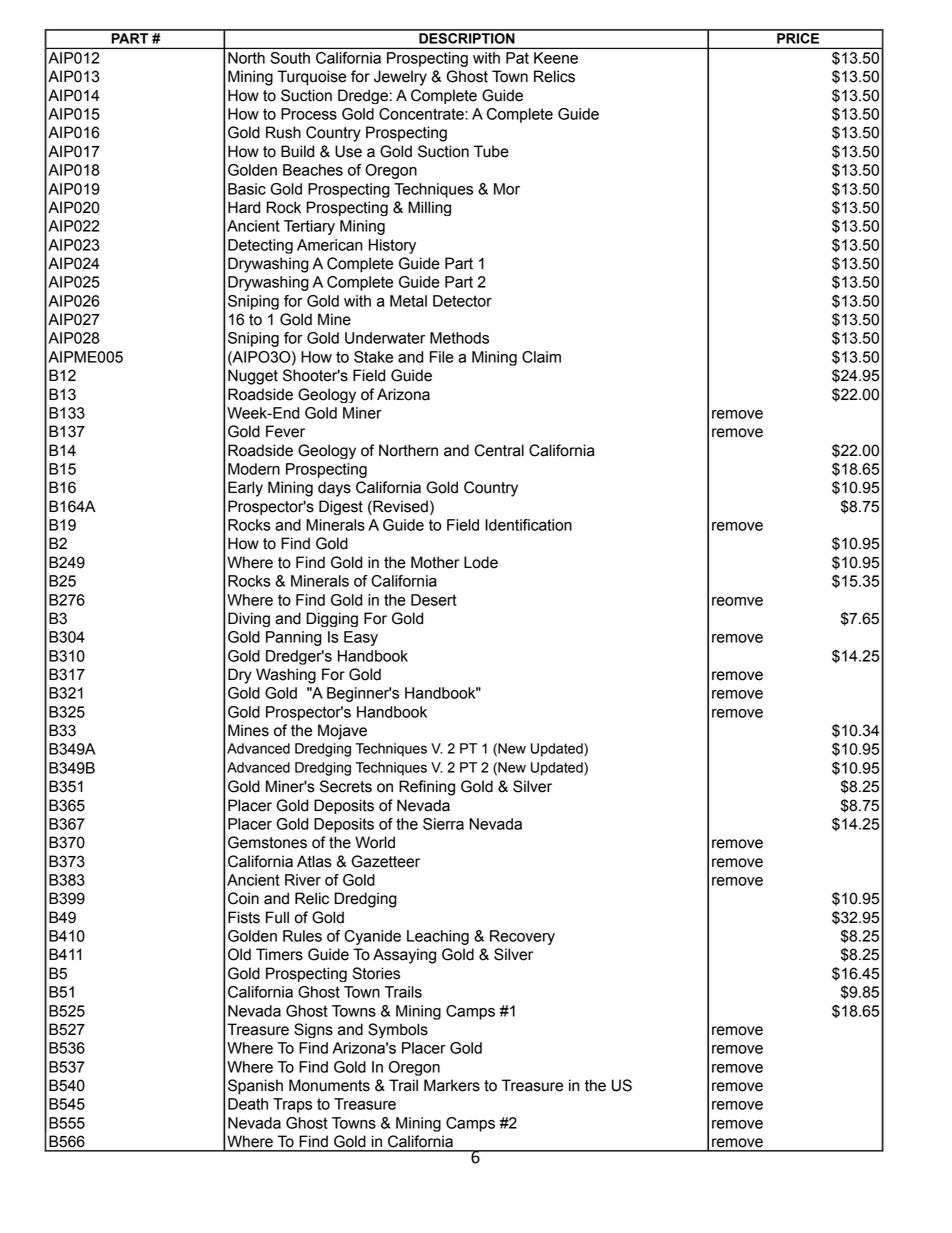 Image resolution: width=952 pixels, height=1233 pixels. Describe the element at coordinates (253, 377) in the screenshot. I see `Nugget` at that location.
